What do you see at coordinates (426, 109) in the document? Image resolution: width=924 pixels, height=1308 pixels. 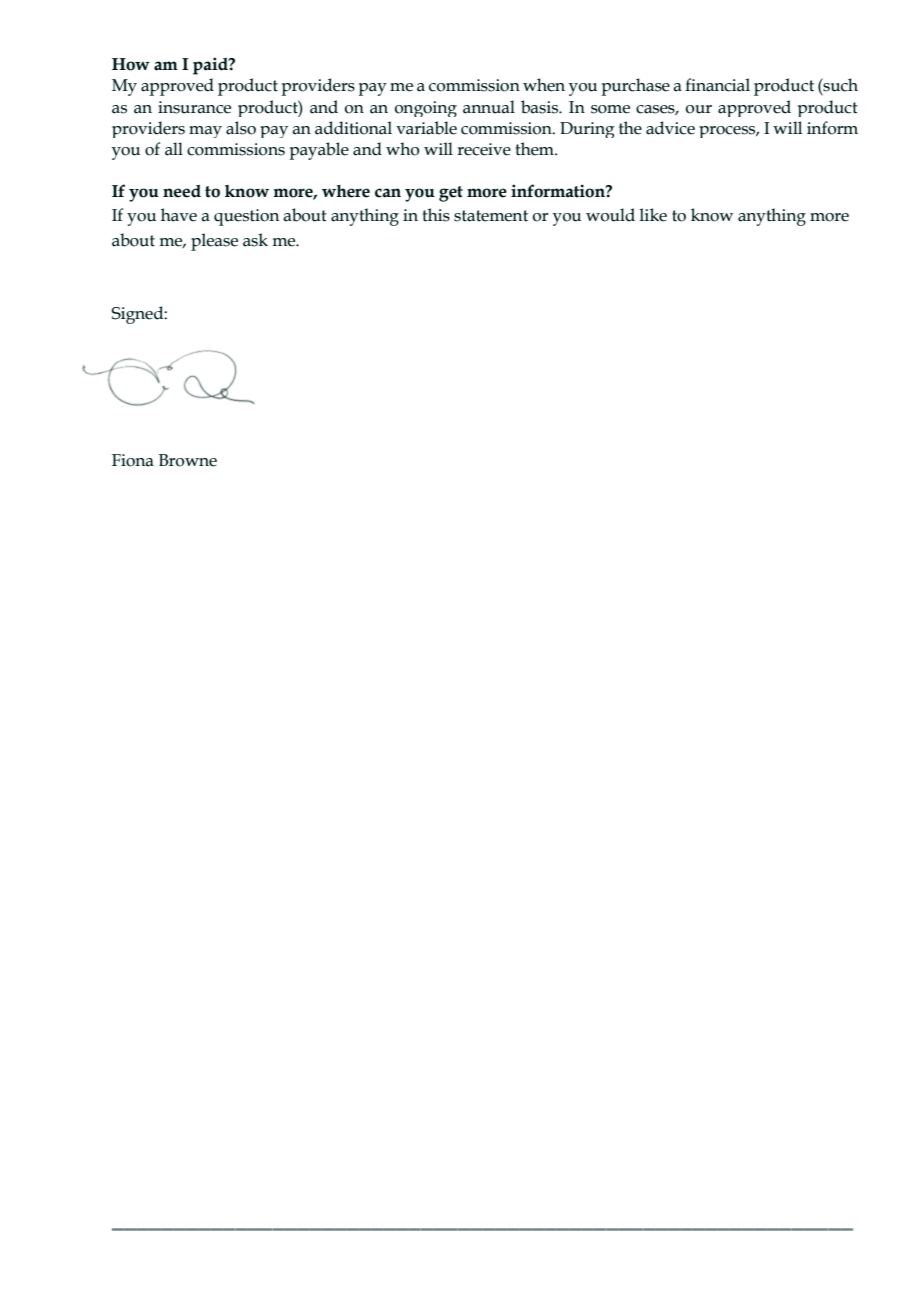 I see `ongoing` at bounding box center [426, 109].
